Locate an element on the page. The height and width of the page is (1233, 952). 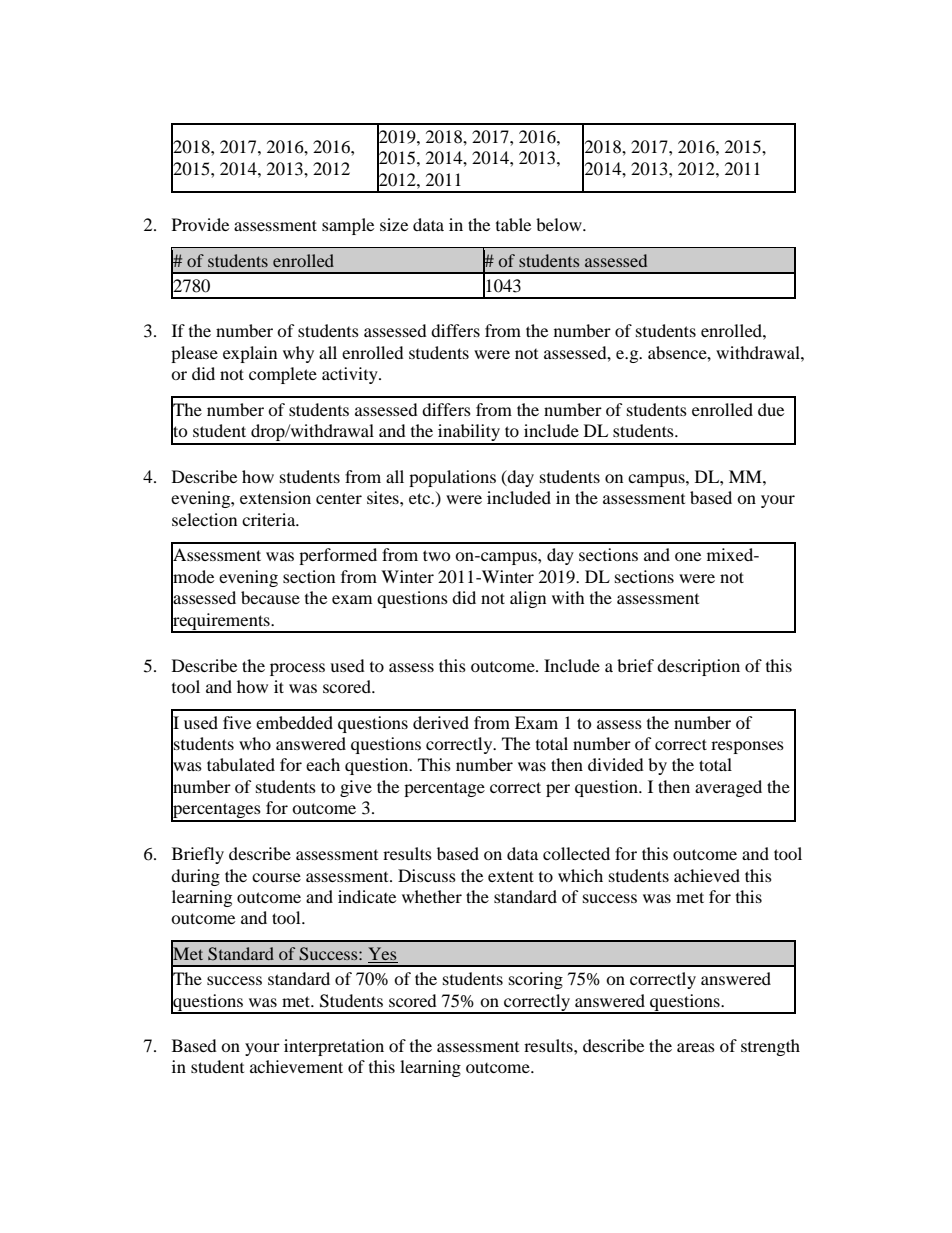
description is located at coordinates (698, 667).
